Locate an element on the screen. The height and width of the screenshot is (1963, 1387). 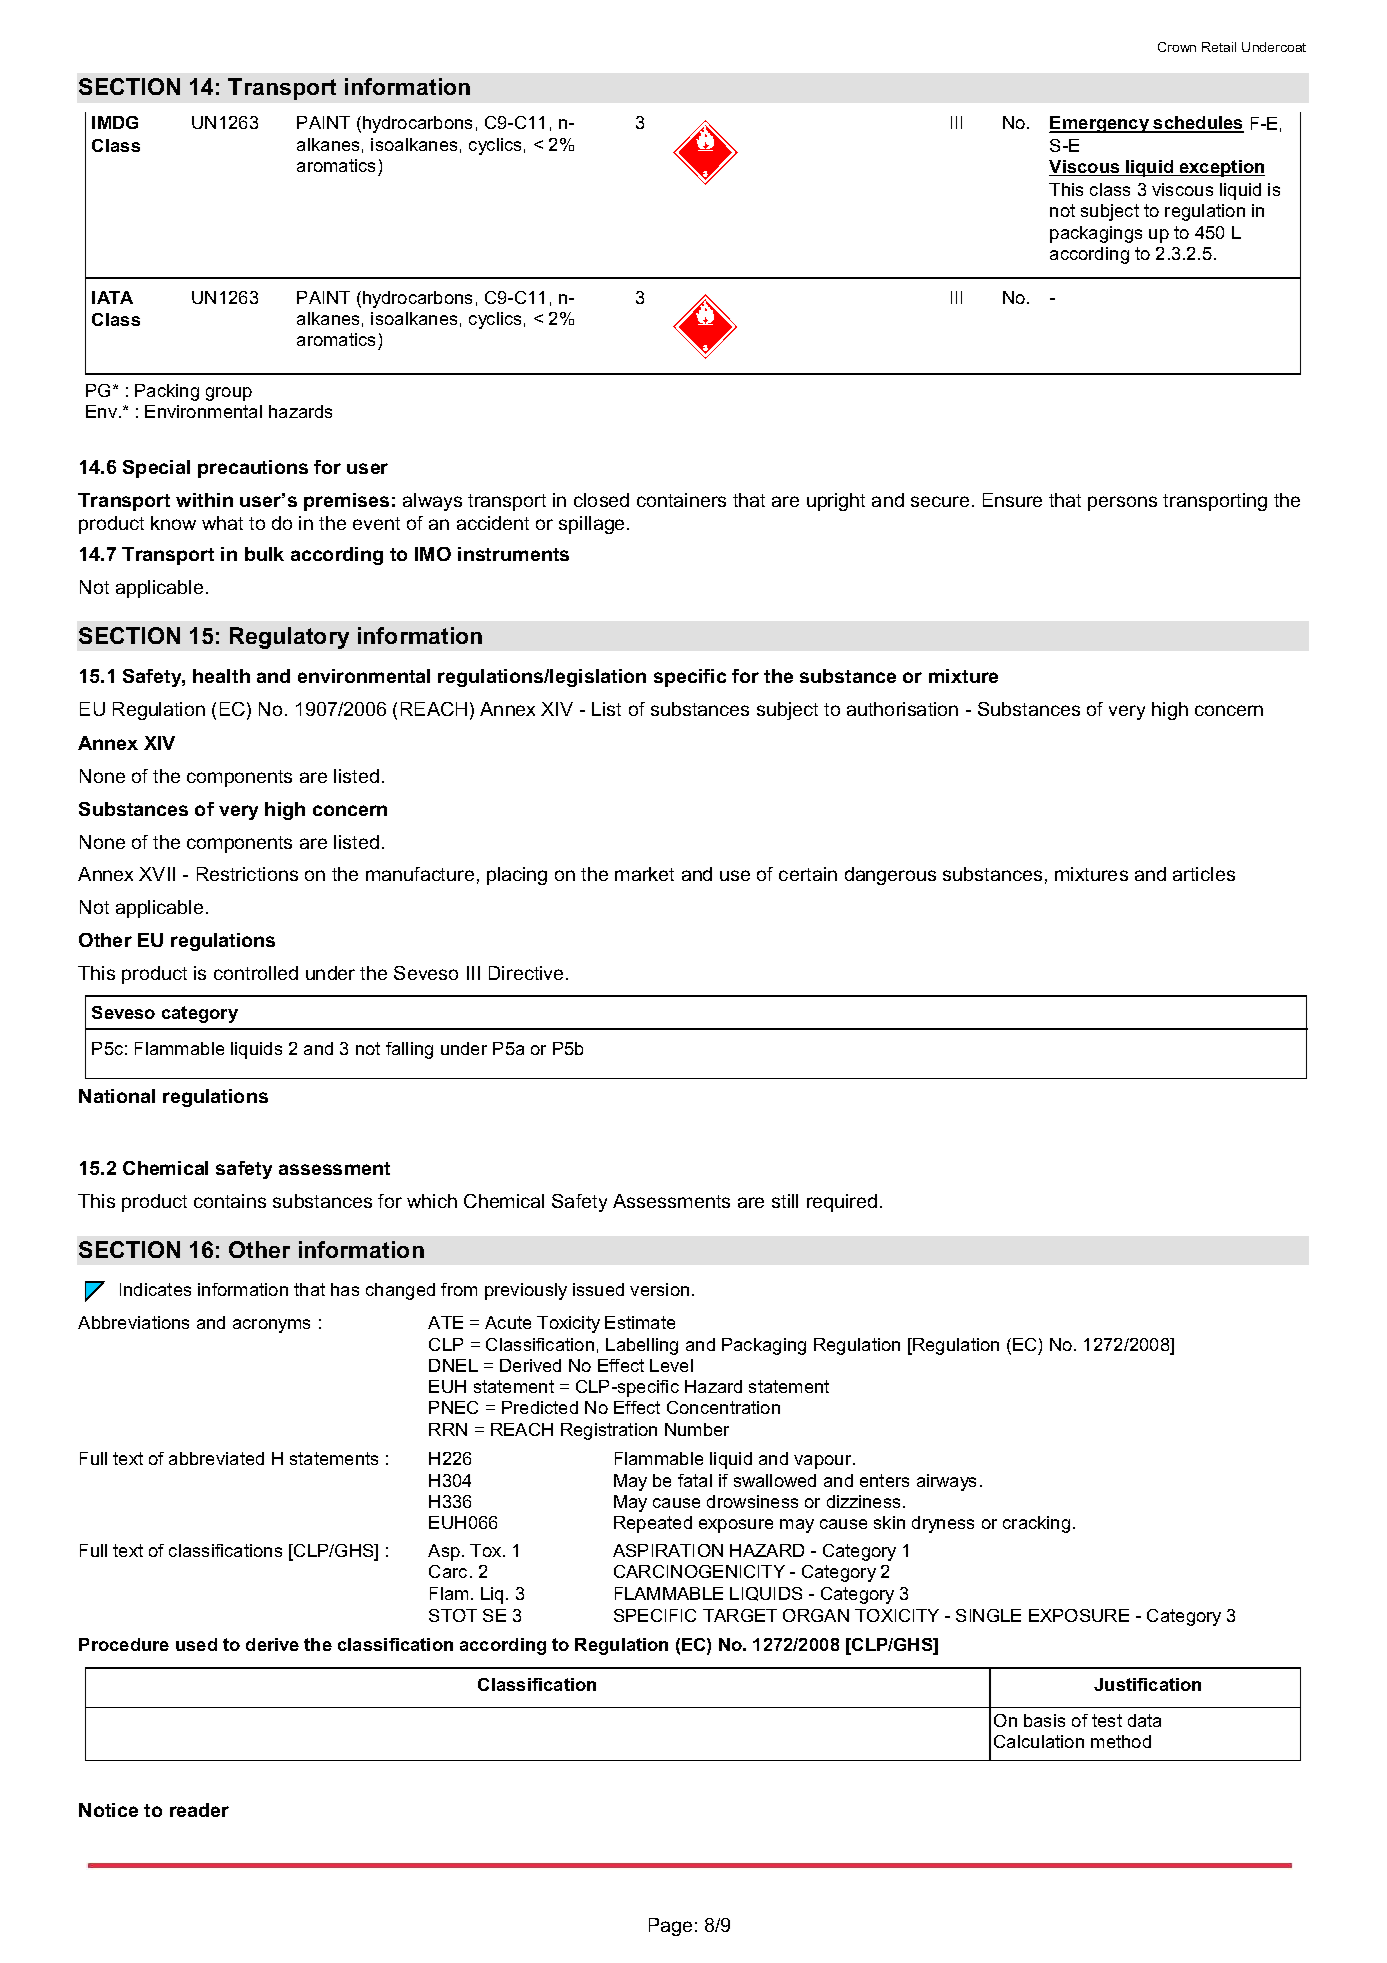
Page is located at coordinates (670, 1927).
